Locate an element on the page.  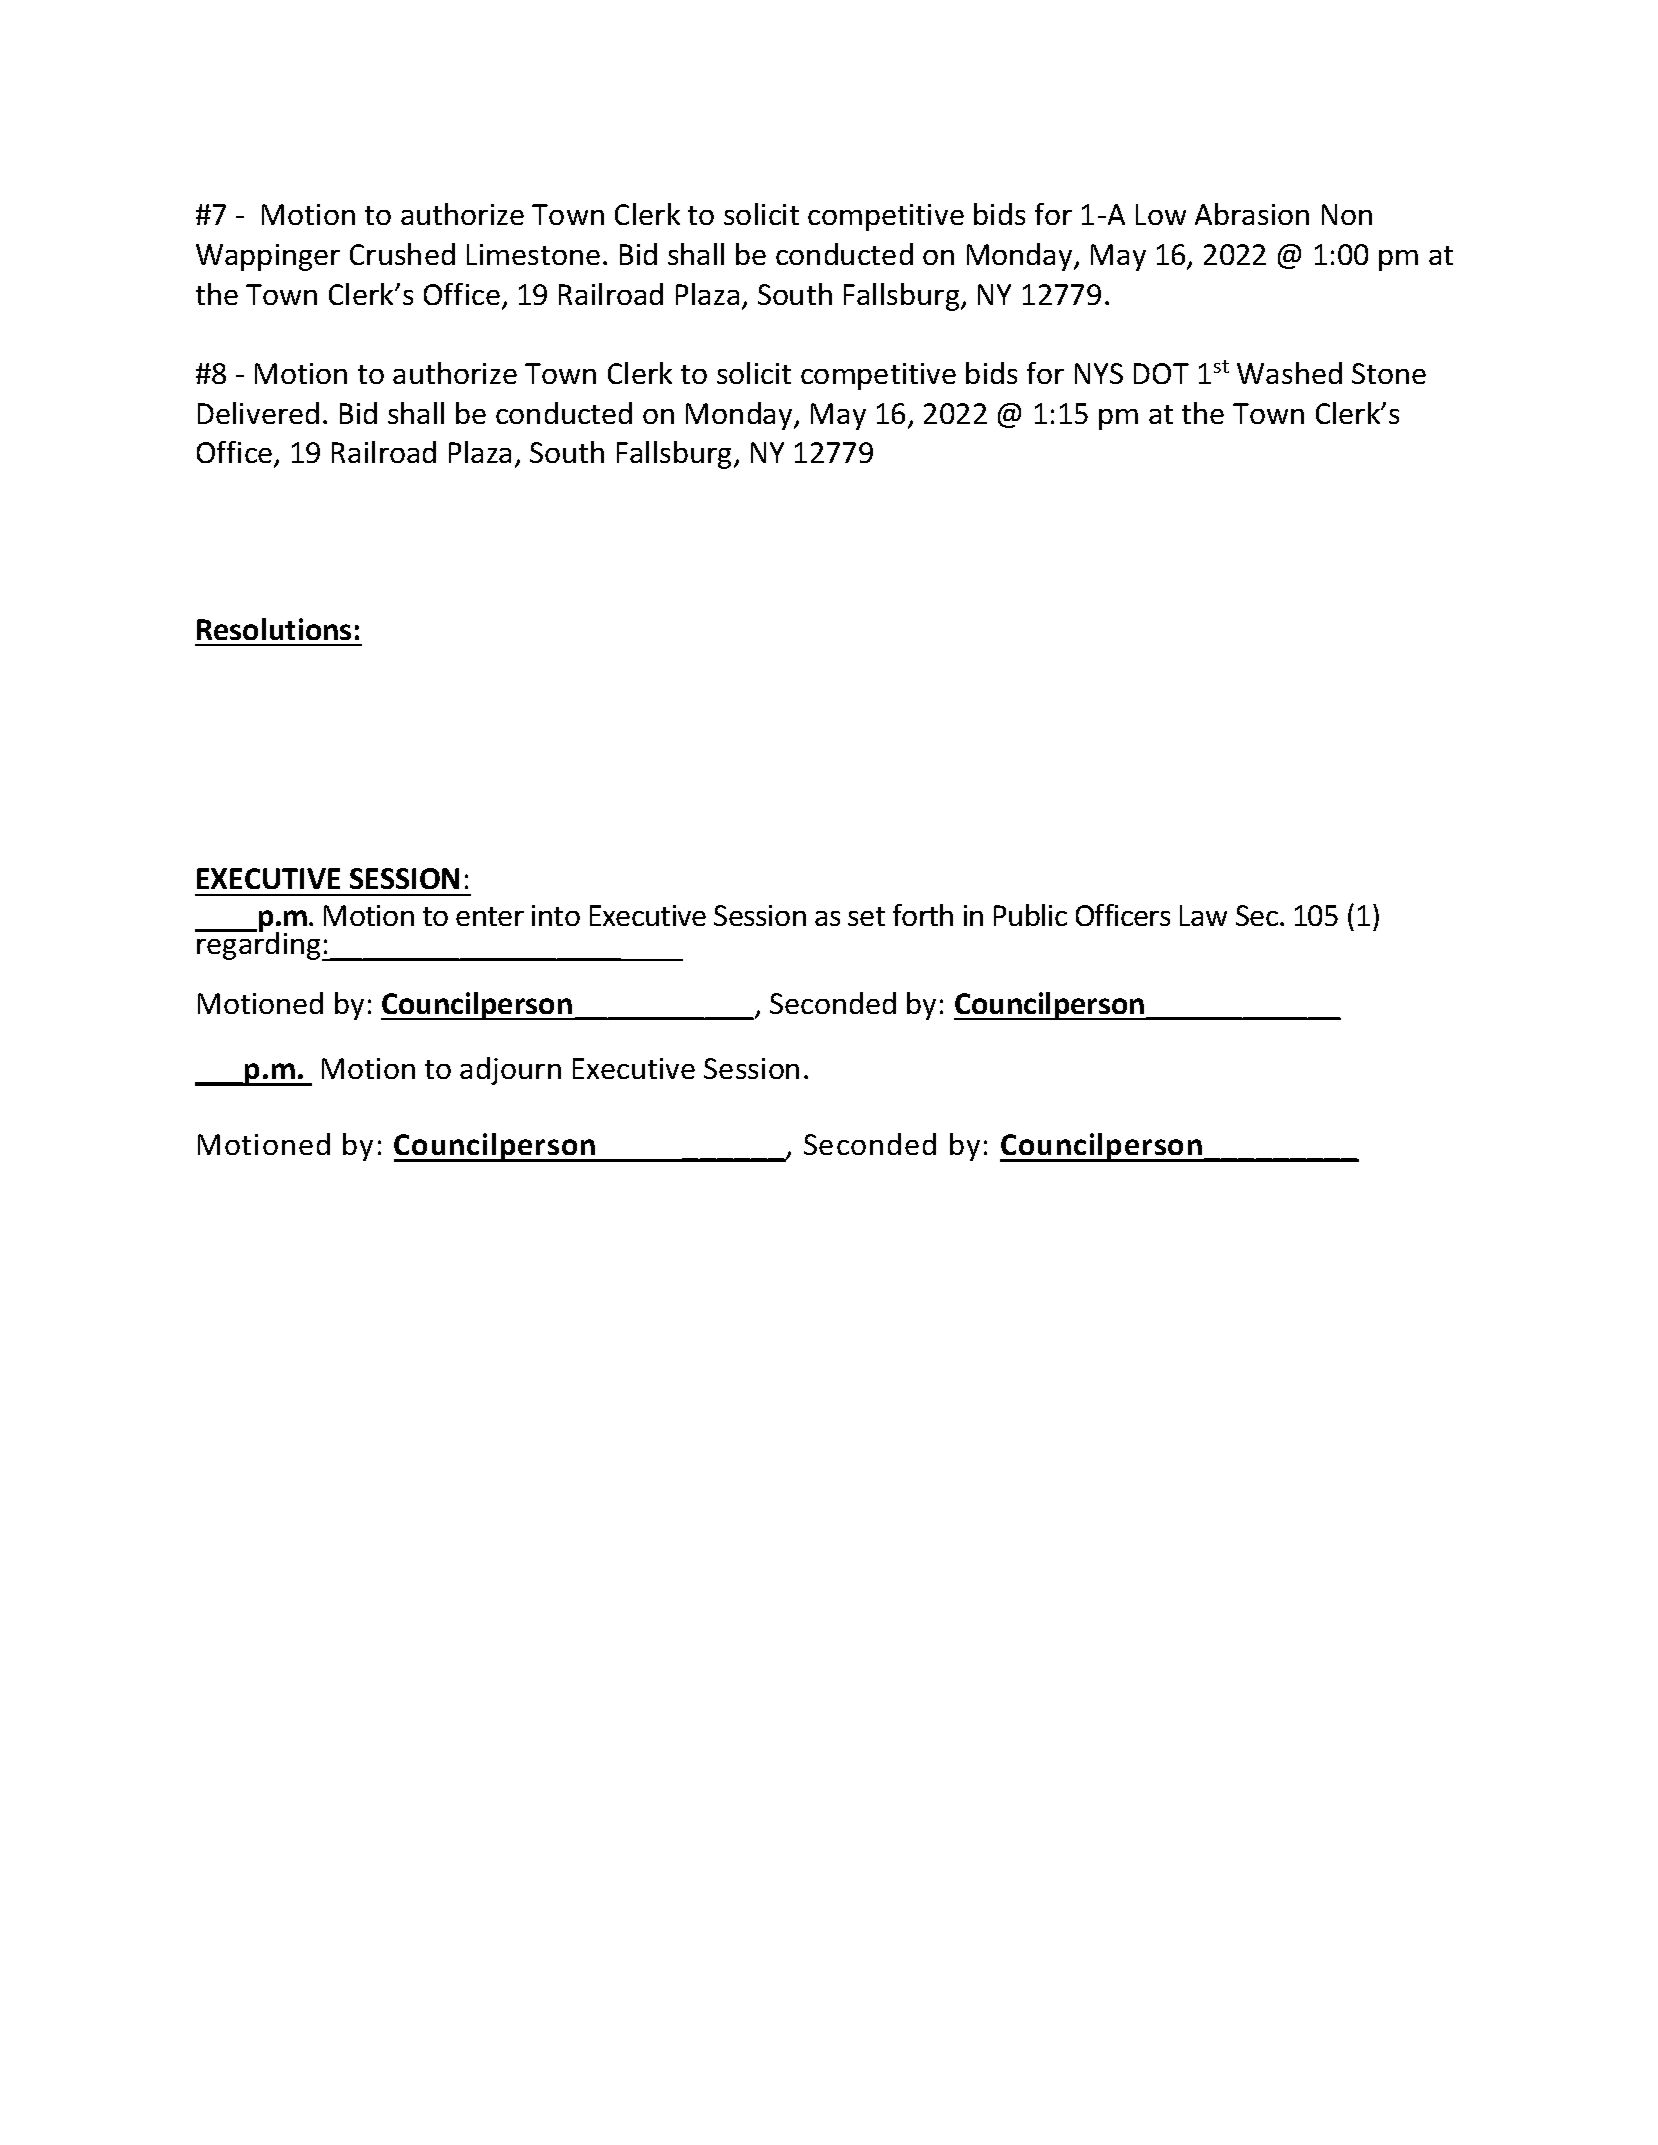
Crushed is located at coordinates (402, 254).
